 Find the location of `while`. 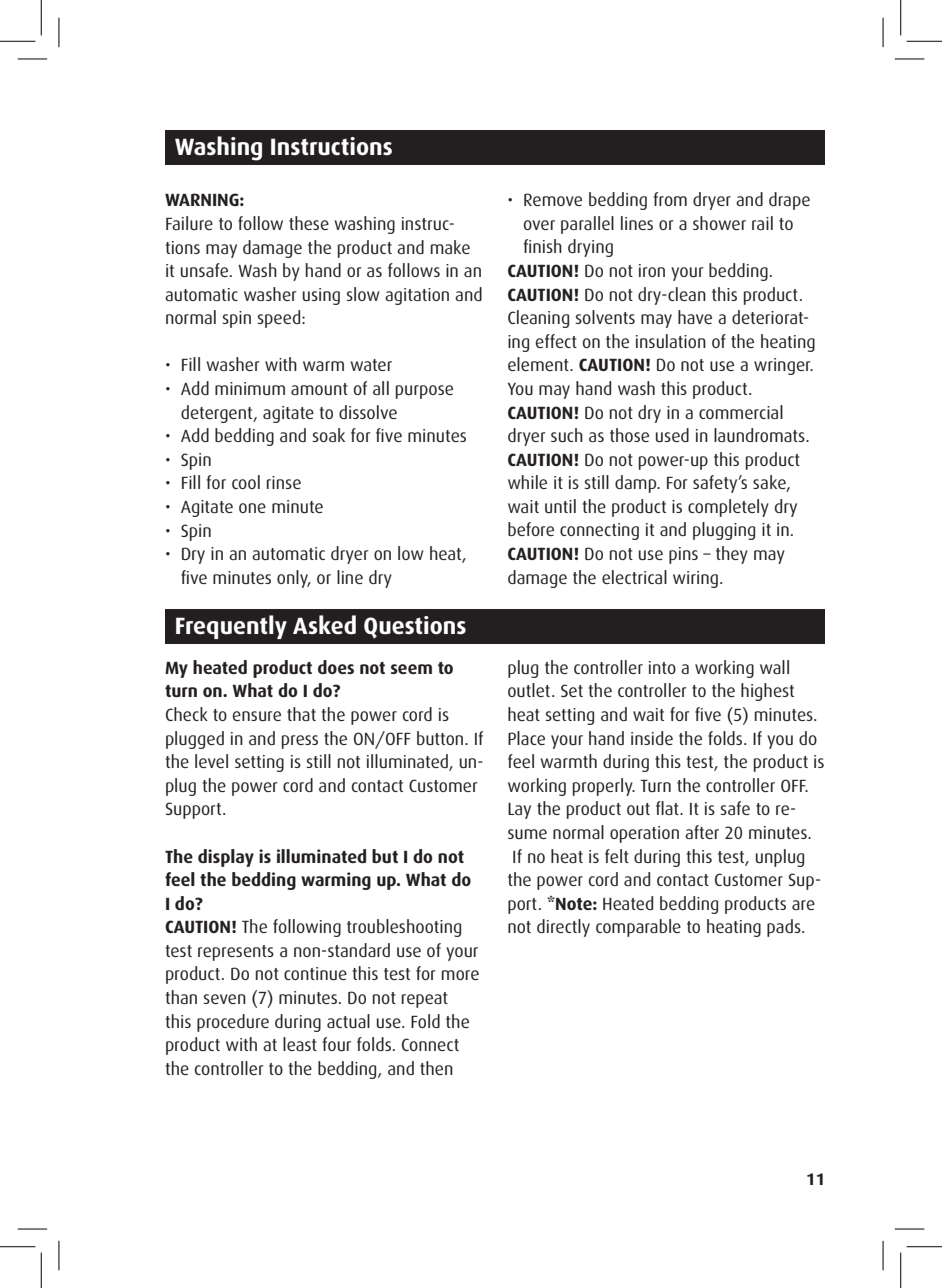

while is located at coordinates (527, 482).
